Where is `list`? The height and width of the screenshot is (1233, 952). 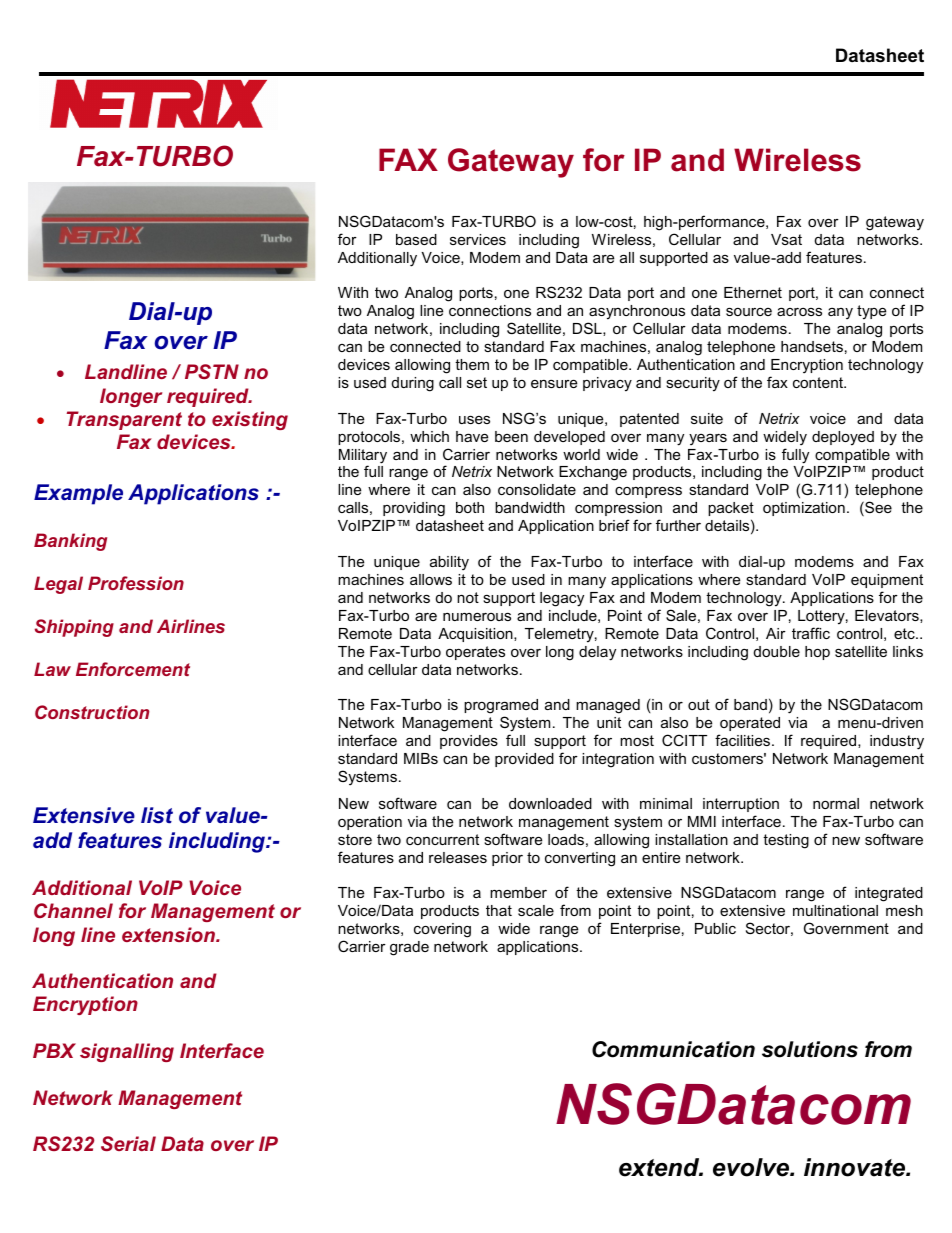 list is located at coordinates (157, 815).
